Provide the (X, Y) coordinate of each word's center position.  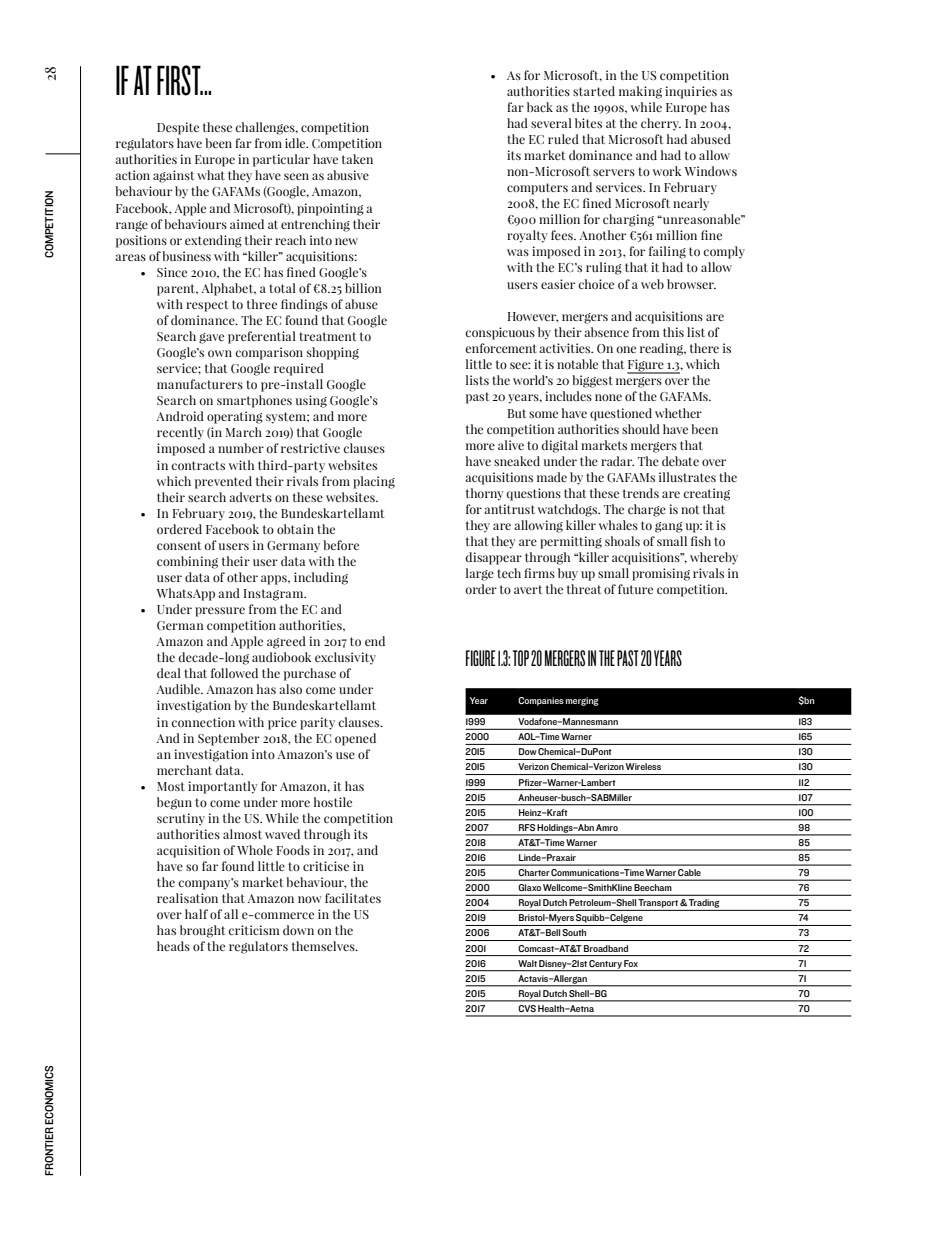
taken (357, 159)
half (196, 914)
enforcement (501, 348)
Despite (178, 128)
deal (169, 673)
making (640, 92)
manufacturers (200, 384)
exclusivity (345, 658)
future (635, 589)
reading (662, 349)
